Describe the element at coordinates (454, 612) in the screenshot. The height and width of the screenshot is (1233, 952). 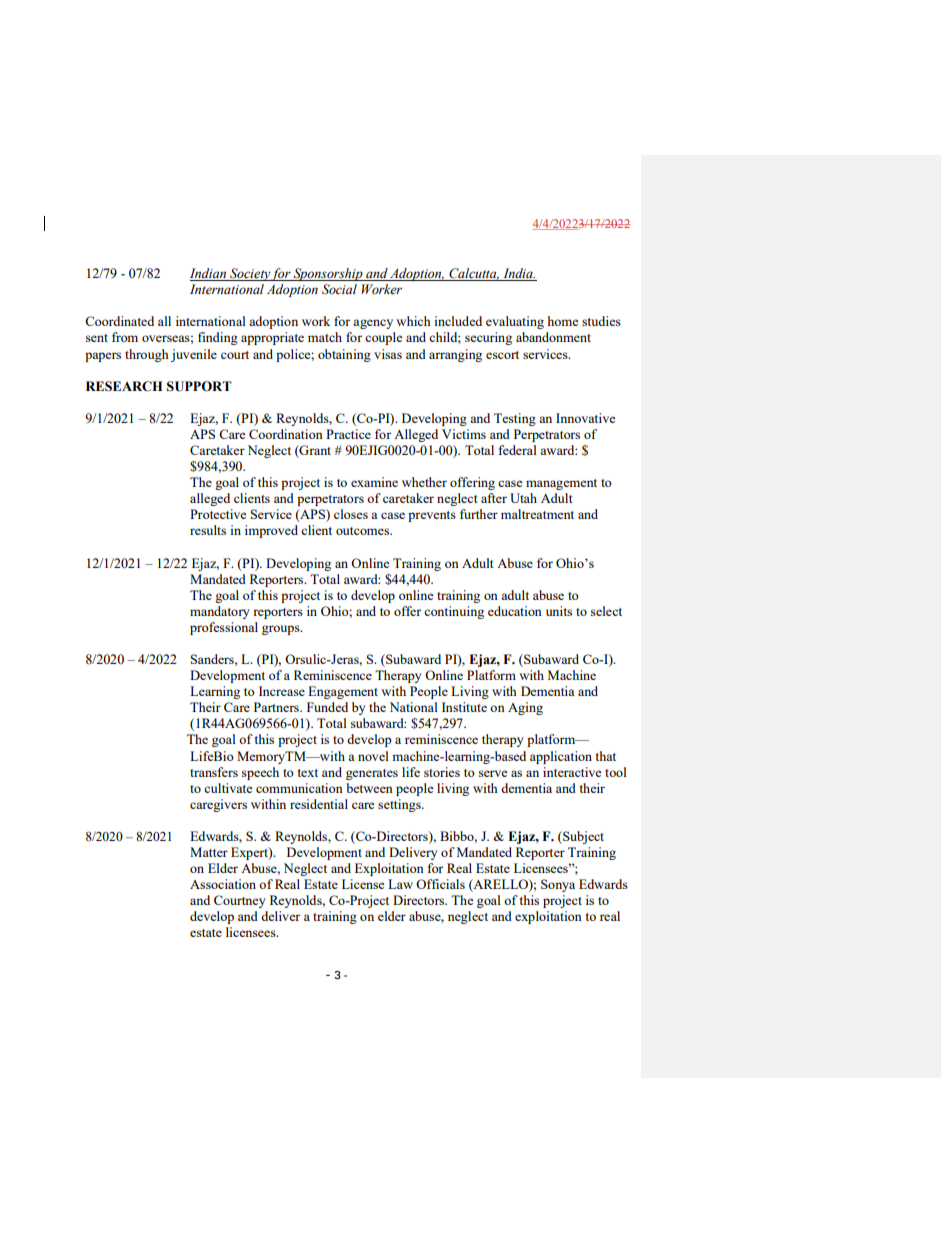
I see `continuing` at that location.
